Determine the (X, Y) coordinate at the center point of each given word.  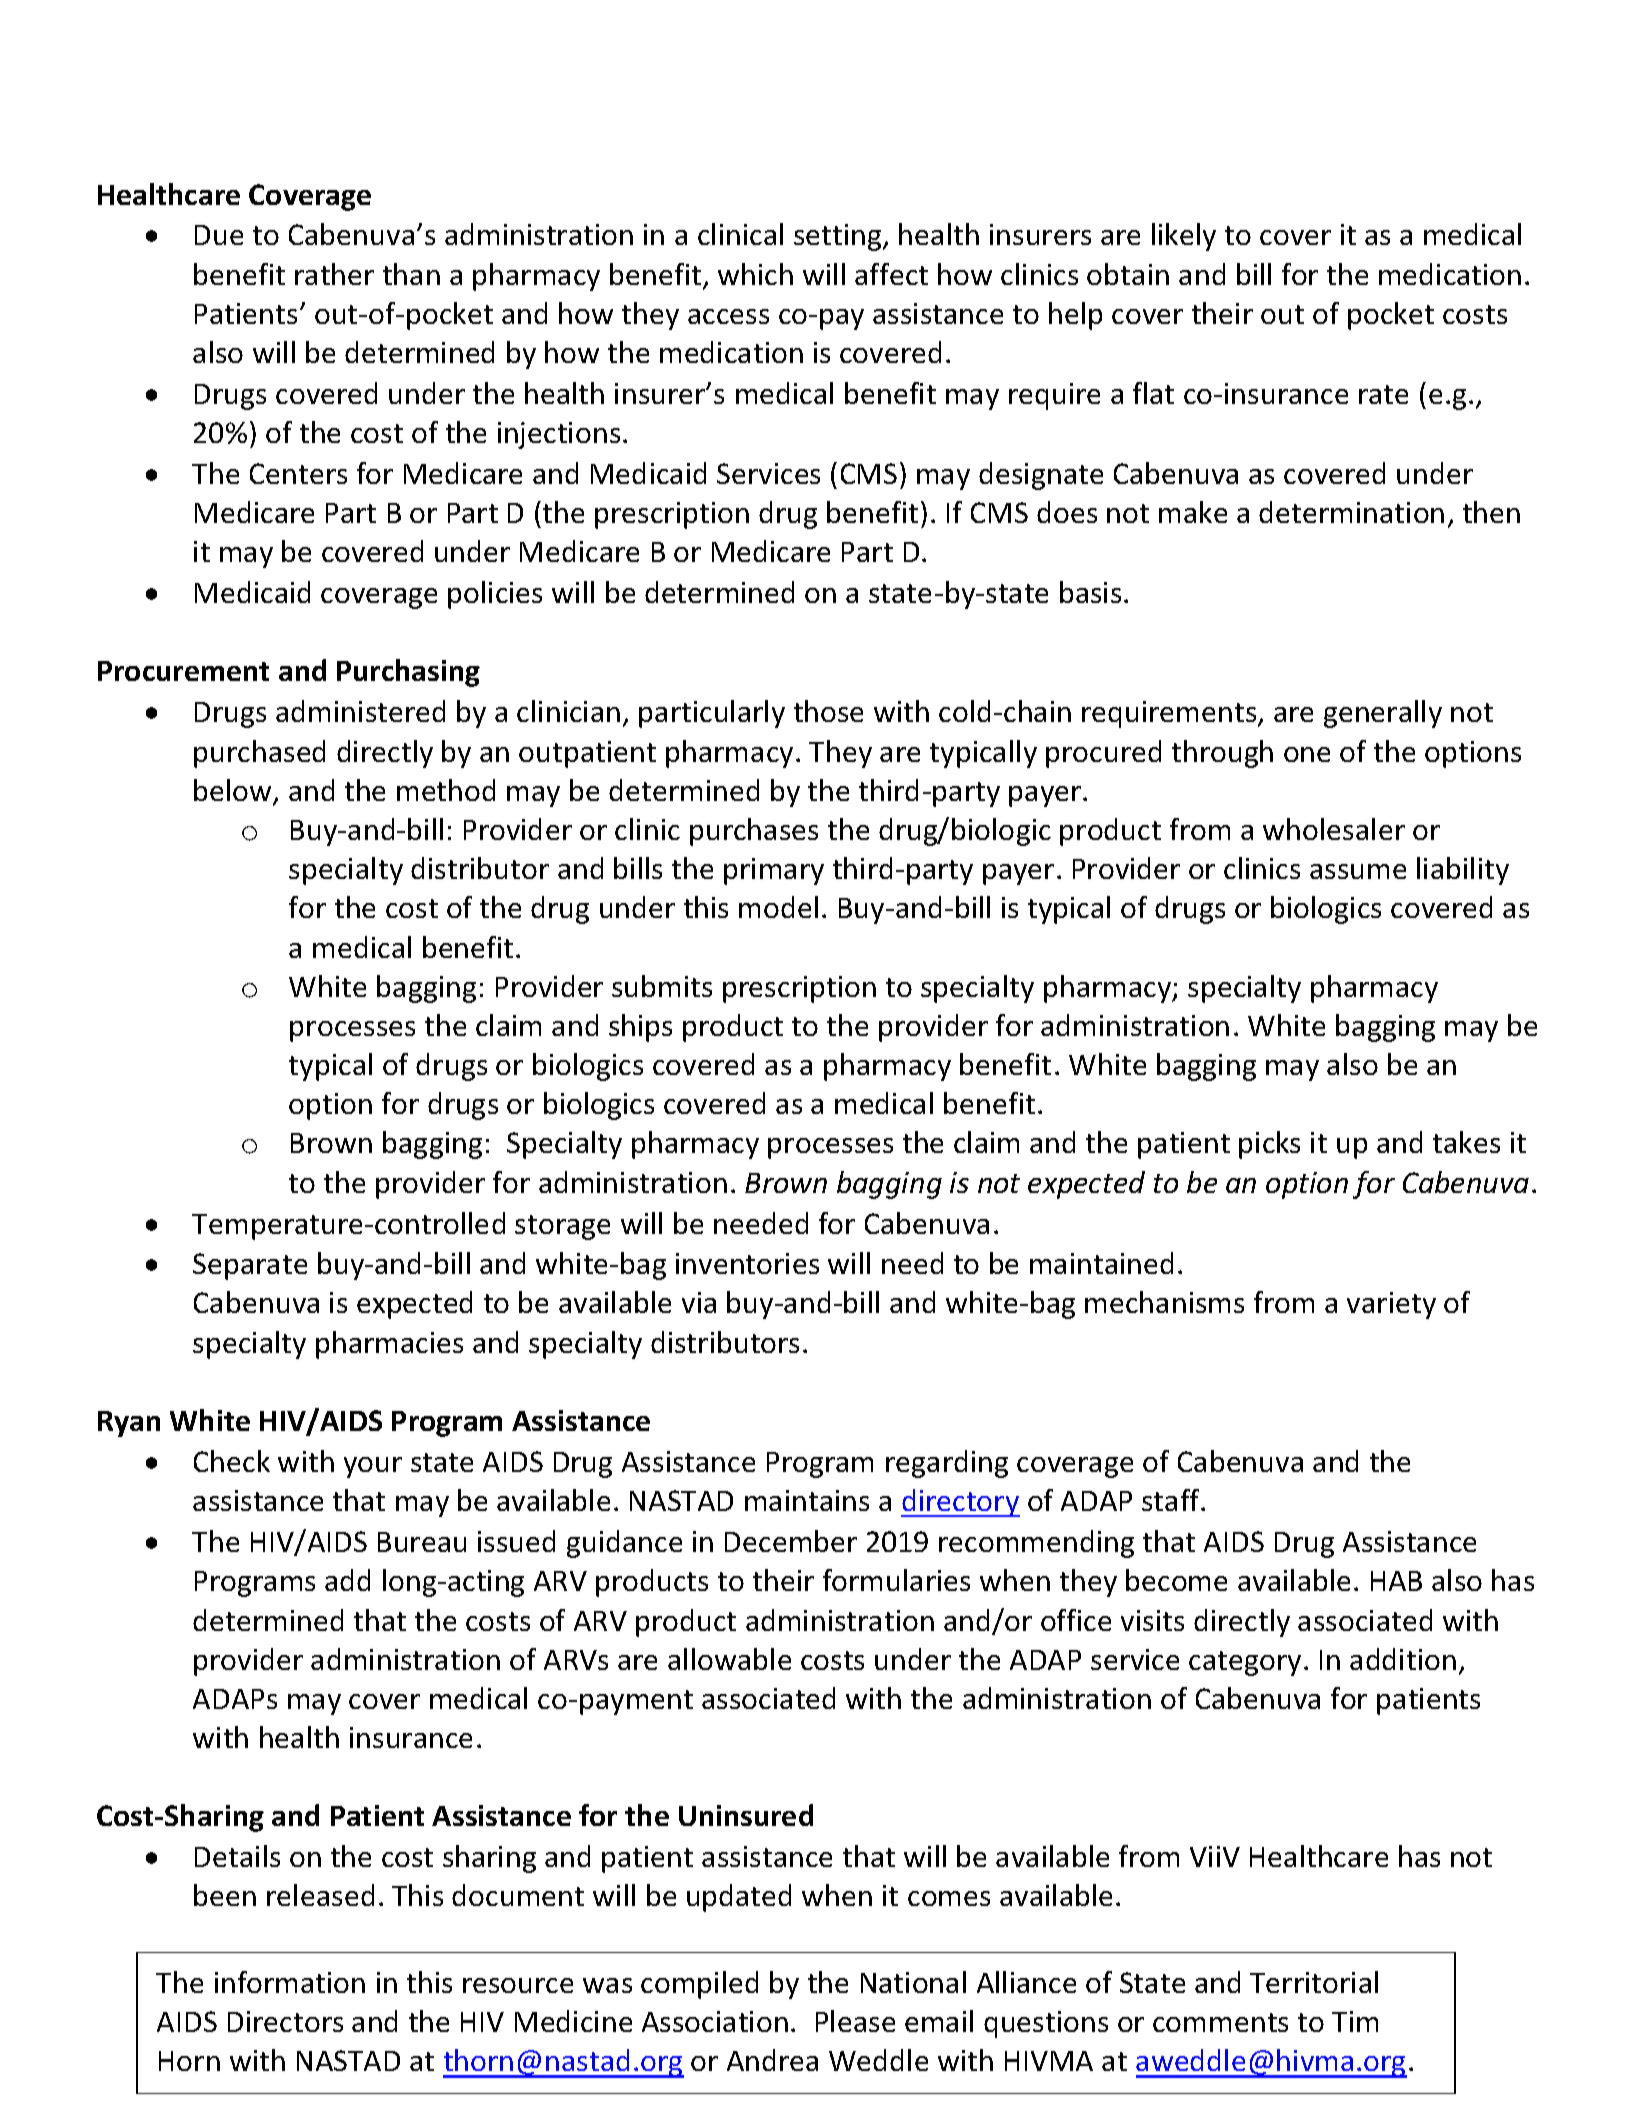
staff (1172, 1500)
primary (774, 871)
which (755, 274)
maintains (807, 1500)
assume (1358, 871)
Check (232, 1461)
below (234, 791)
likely (1184, 237)
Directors (285, 2021)
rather (334, 274)
